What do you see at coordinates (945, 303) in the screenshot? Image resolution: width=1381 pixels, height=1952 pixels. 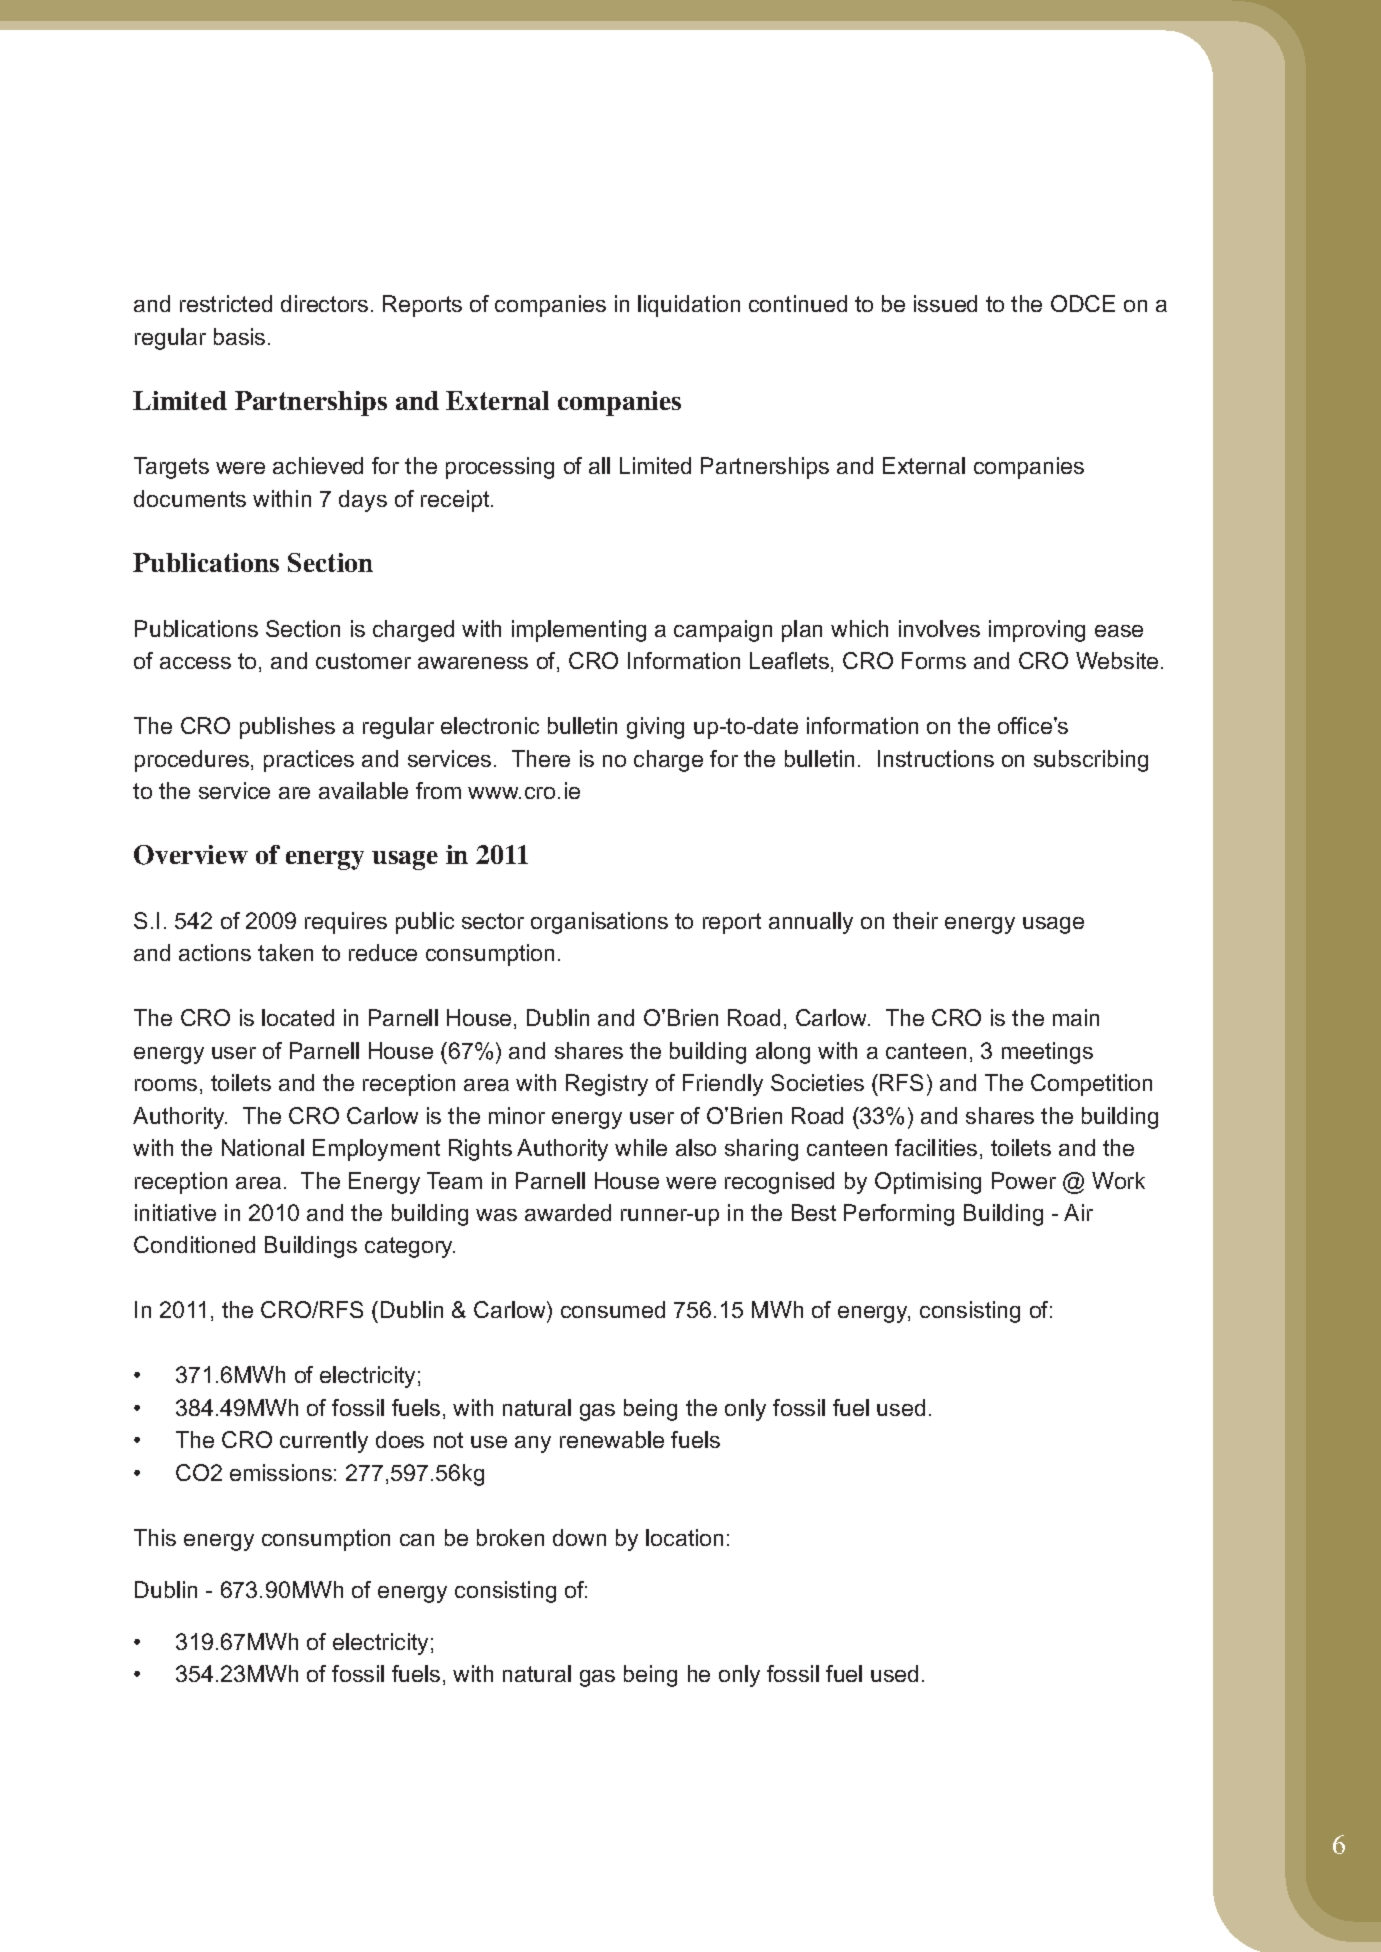 I see `issued` at bounding box center [945, 303].
